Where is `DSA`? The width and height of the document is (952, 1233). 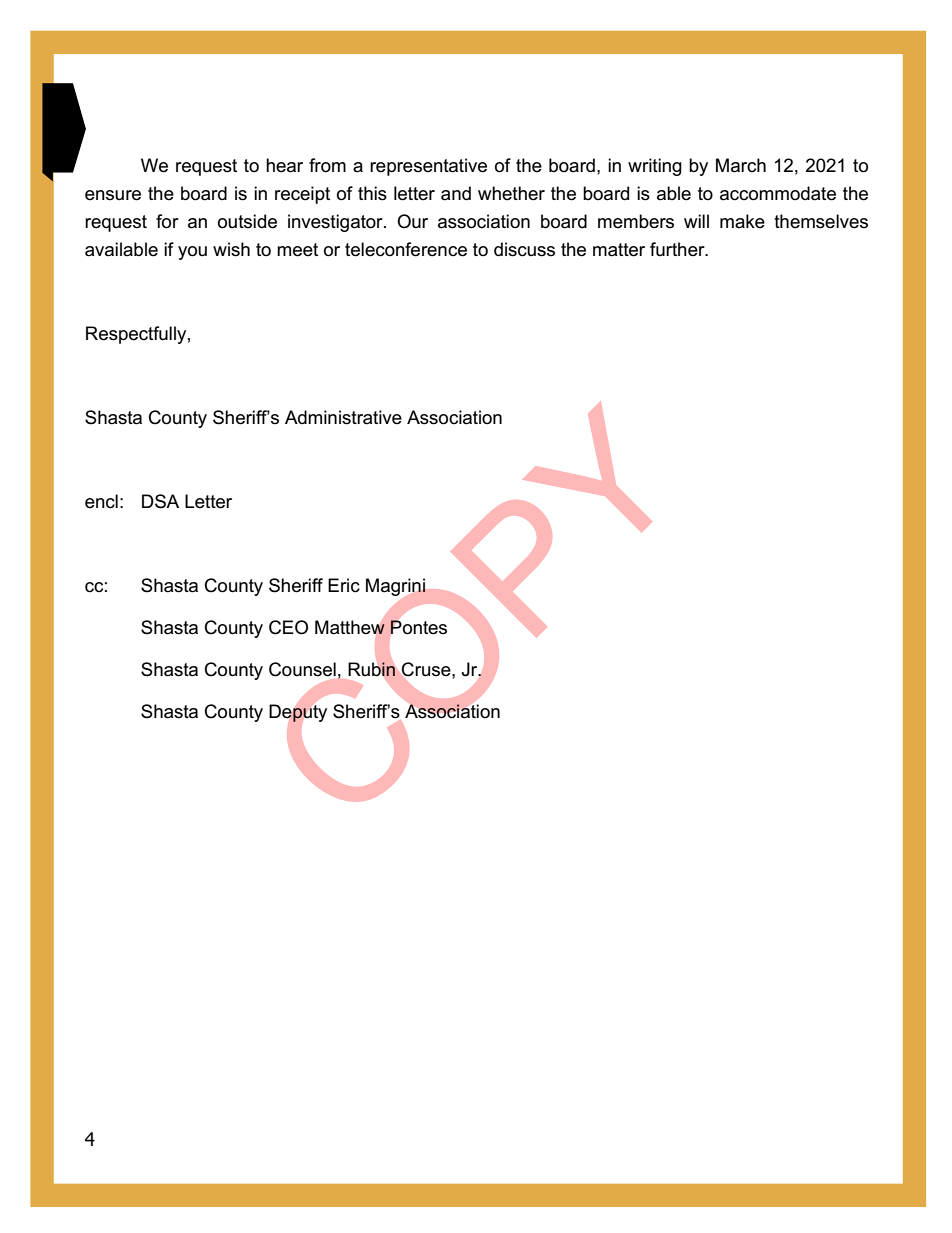 DSA is located at coordinates (160, 501).
